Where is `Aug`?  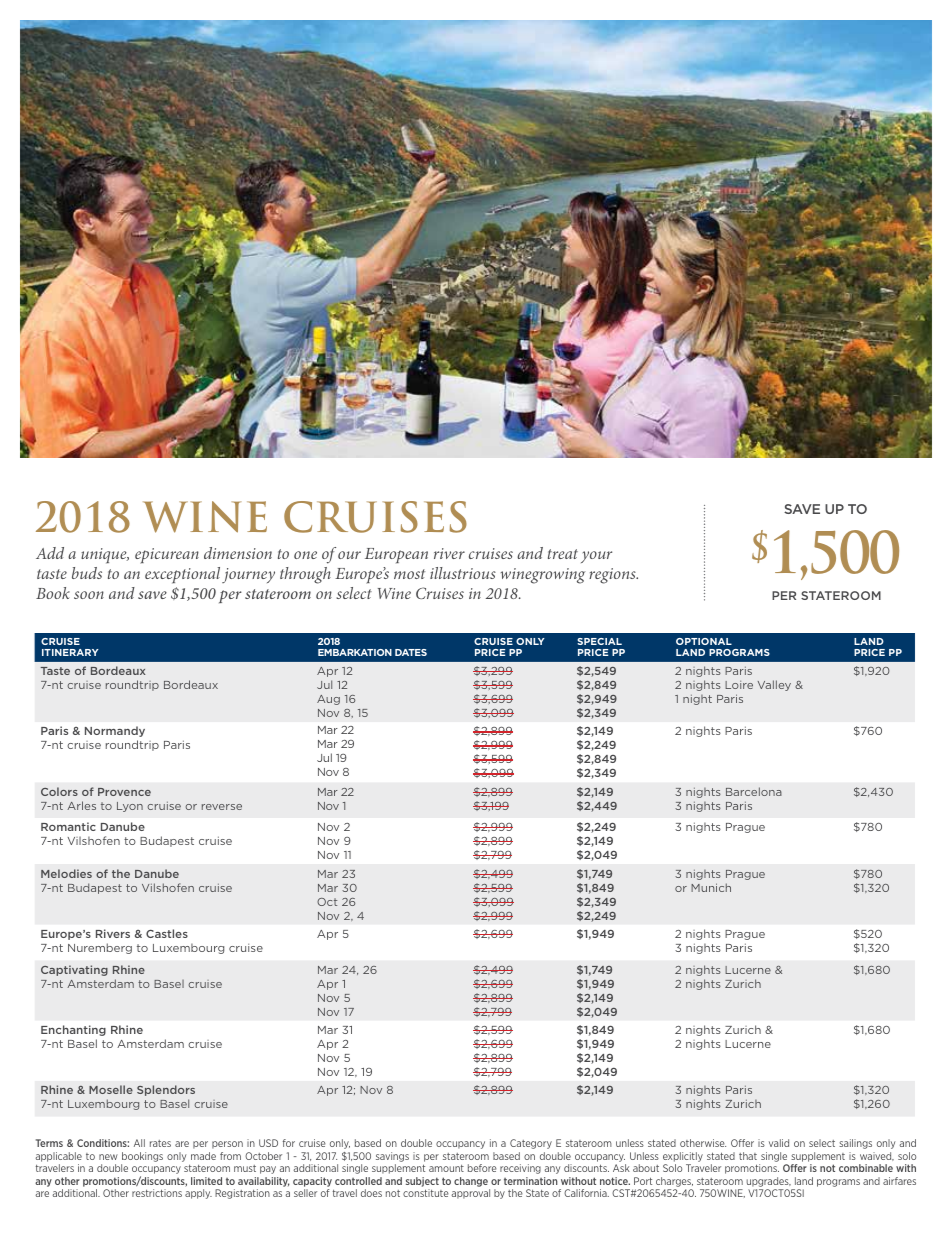 Aug is located at coordinates (328, 700).
